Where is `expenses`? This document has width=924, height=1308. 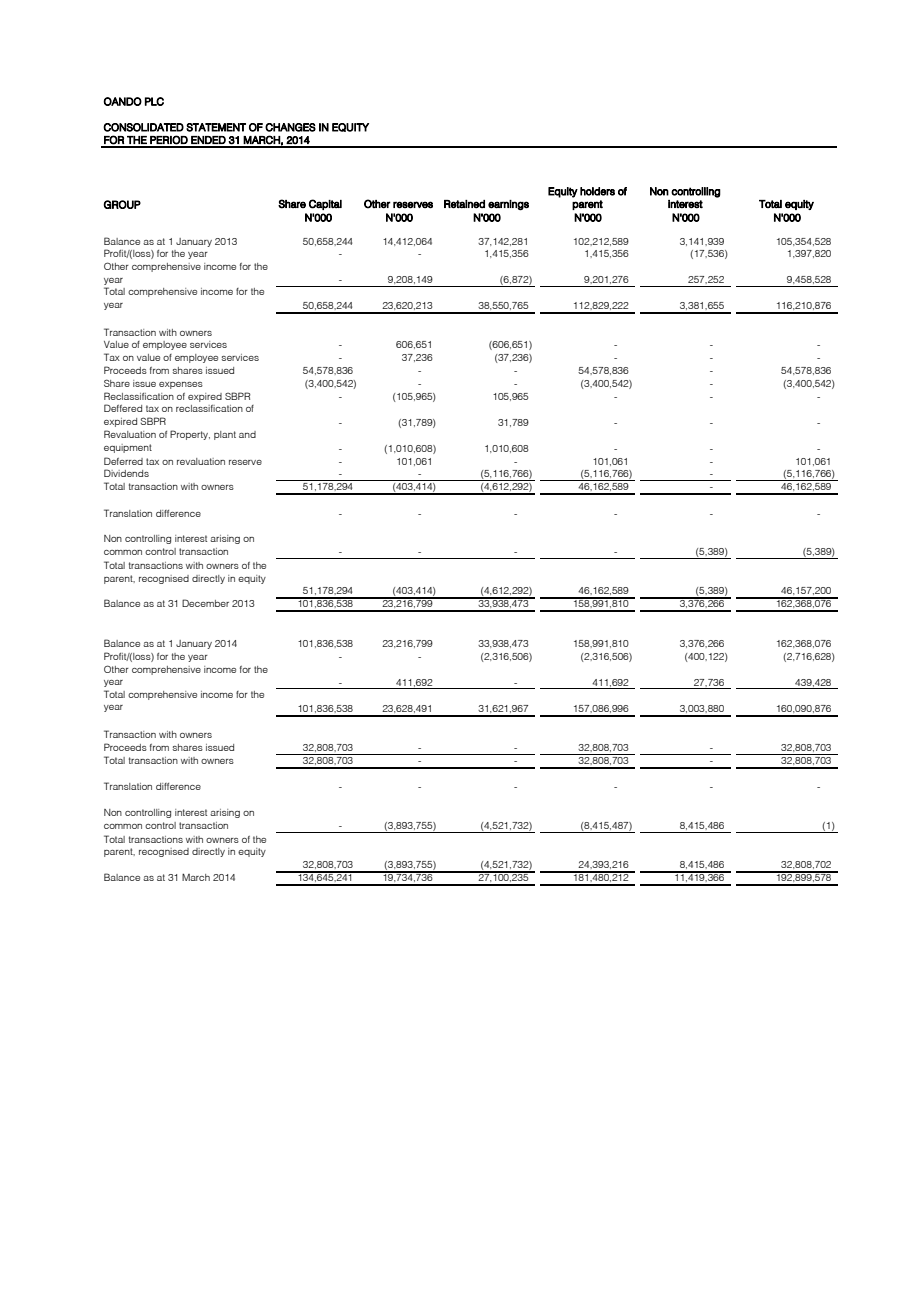 expenses is located at coordinates (181, 385).
